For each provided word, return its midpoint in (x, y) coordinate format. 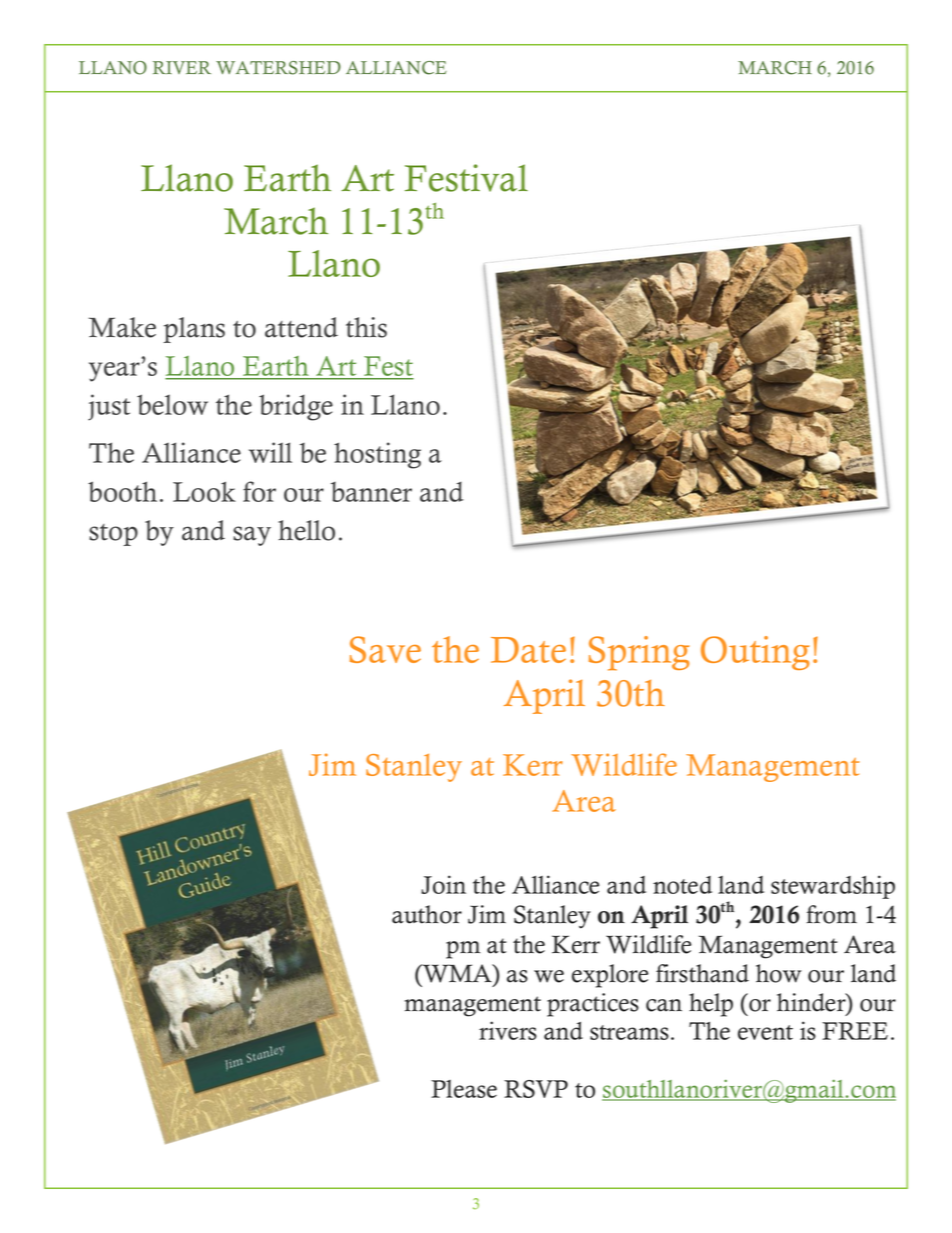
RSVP (536, 1089)
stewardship (833, 887)
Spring (639, 653)
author (427, 914)
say (252, 536)
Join (443, 884)
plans (194, 330)
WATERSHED (278, 68)
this (366, 327)
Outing (755, 653)
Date (528, 650)
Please (464, 1089)
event (765, 1032)
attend (301, 327)
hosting (377, 455)
